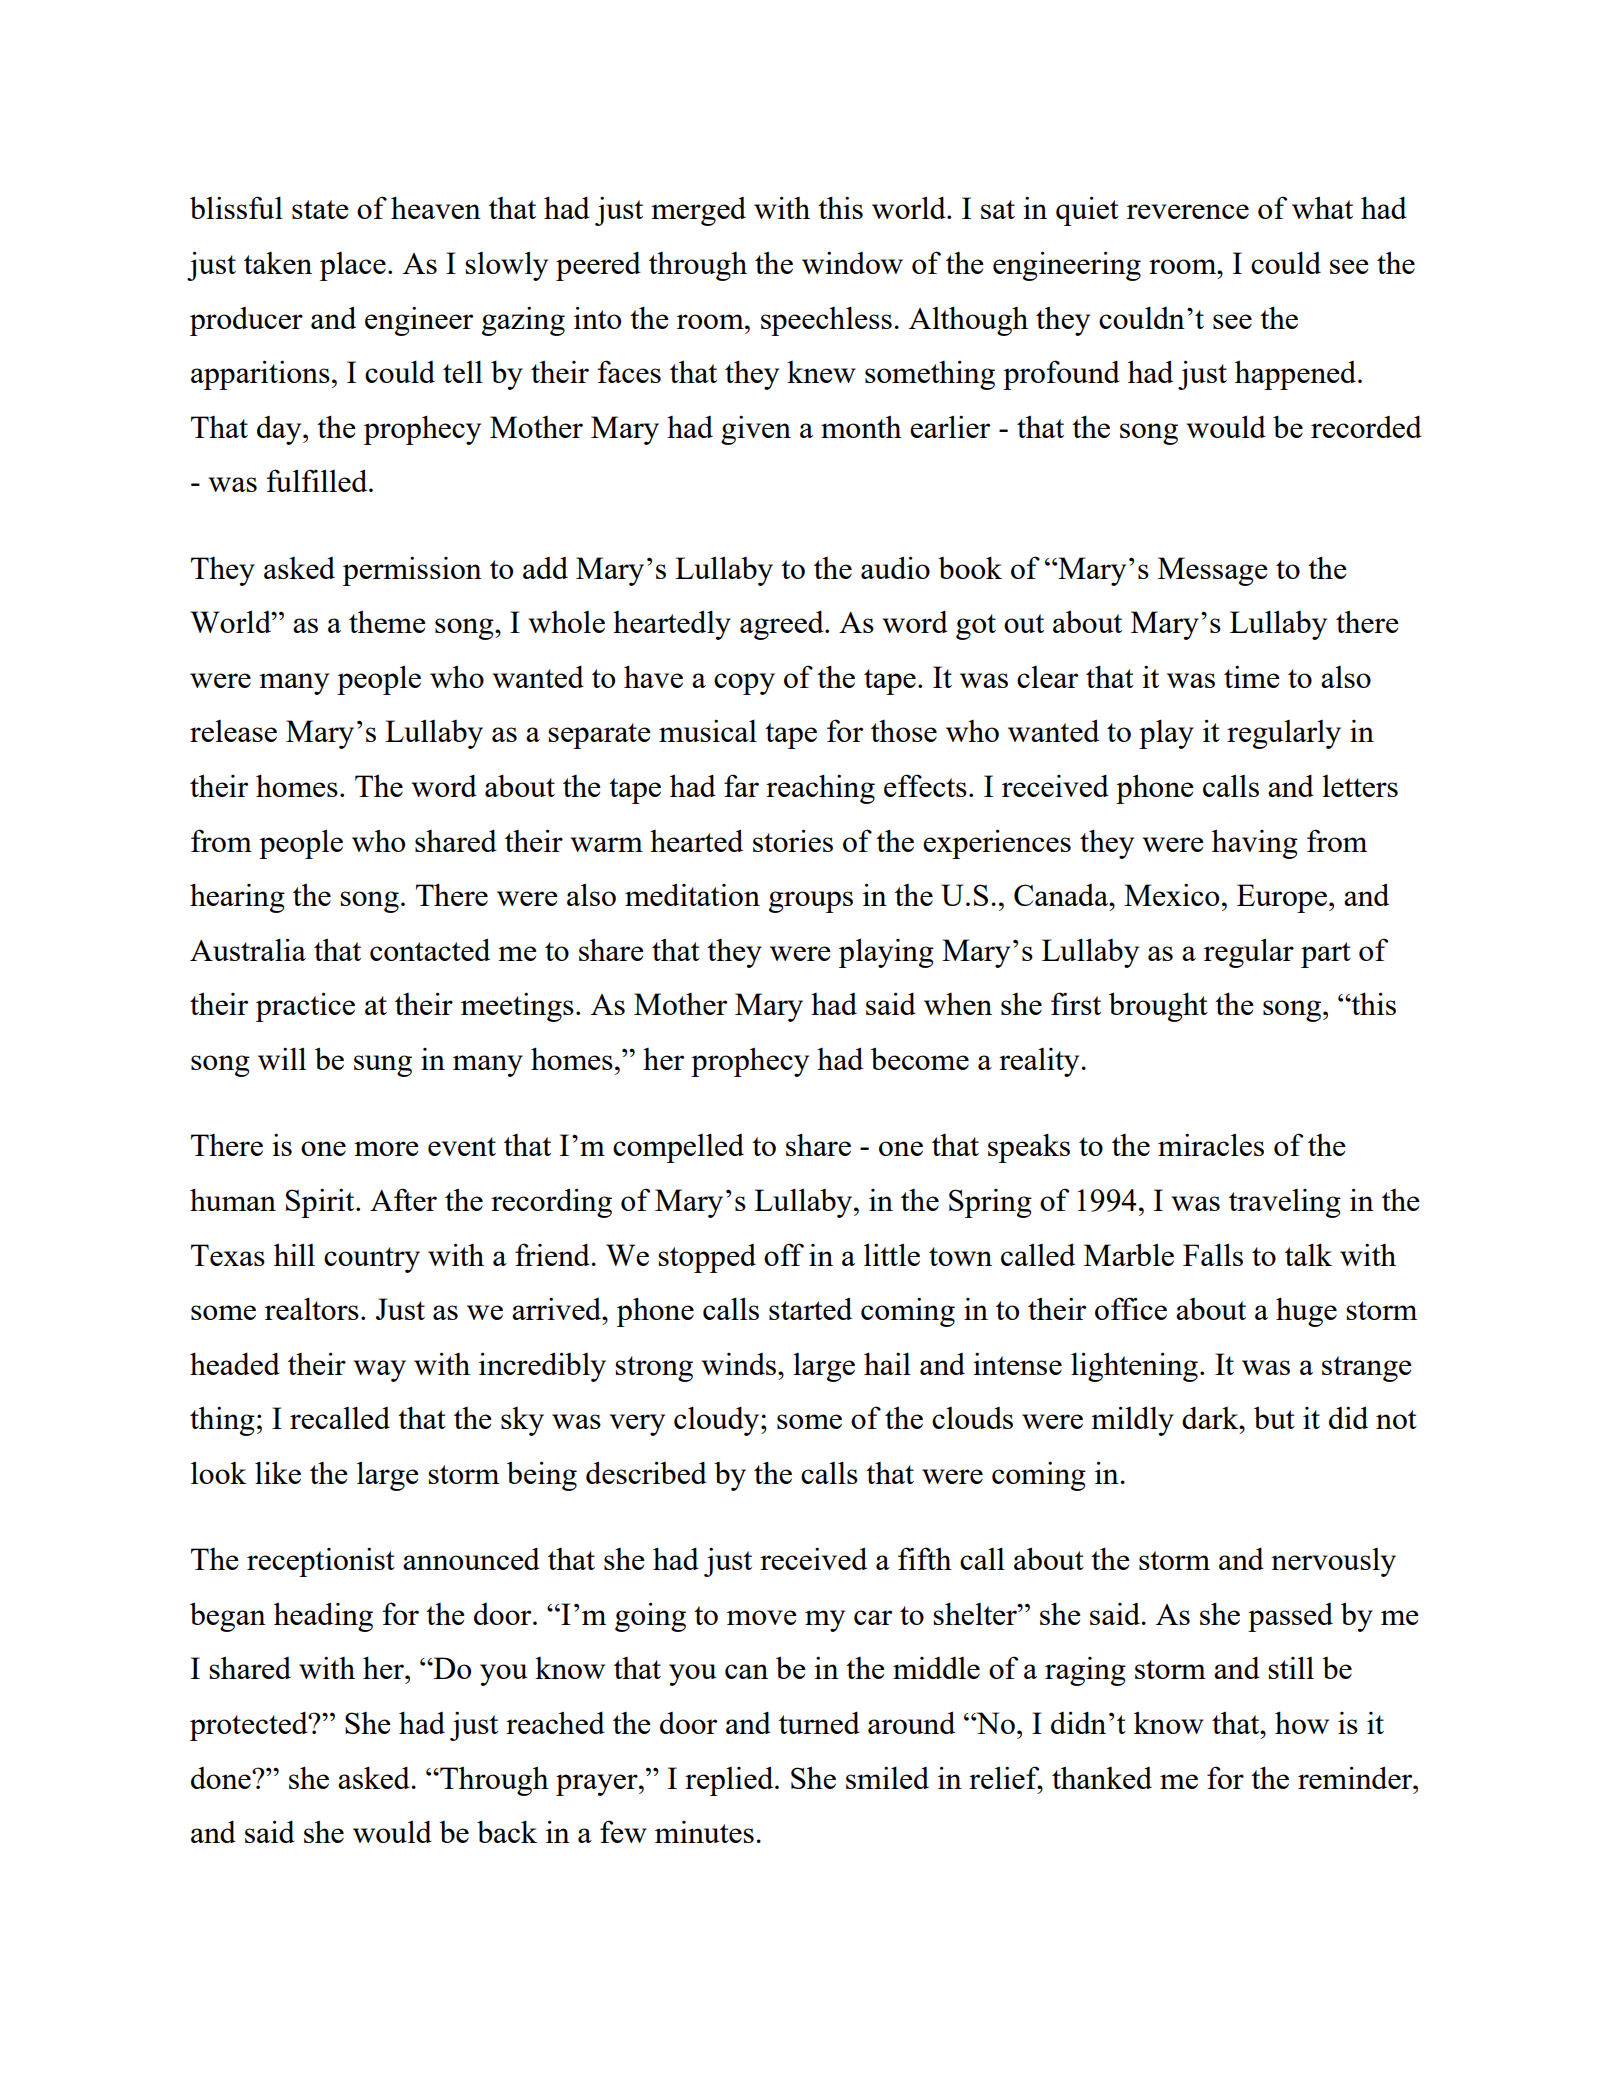 The height and width of the screenshot is (2089, 1614). I want to click on brought, so click(1158, 1007).
